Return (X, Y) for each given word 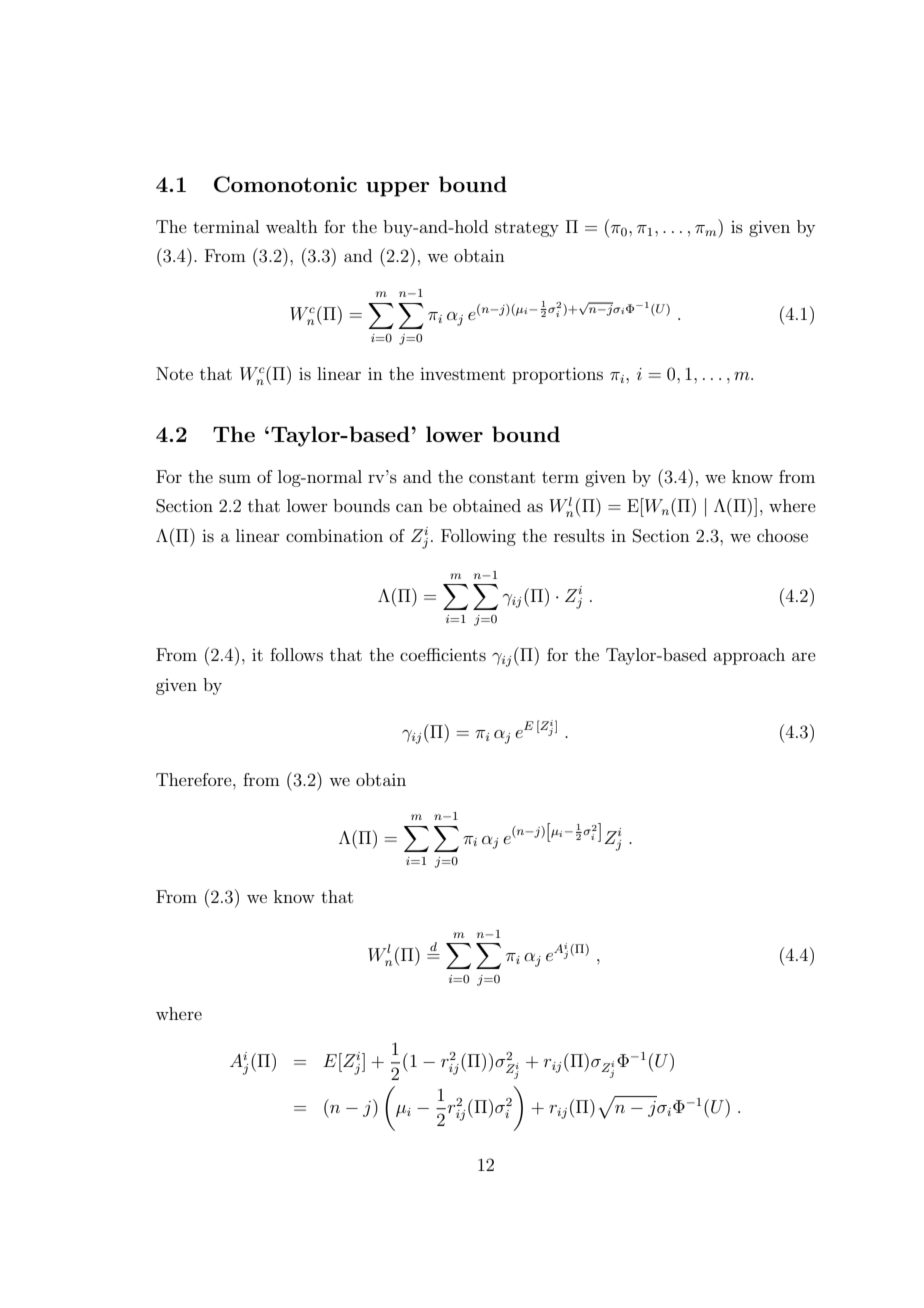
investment (462, 373)
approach (749, 656)
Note (174, 373)
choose (782, 535)
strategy (527, 229)
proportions (557, 375)
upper (398, 189)
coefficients (443, 654)
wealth (292, 226)
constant (502, 477)
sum (235, 478)
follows (296, 654)
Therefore (195, 779)
